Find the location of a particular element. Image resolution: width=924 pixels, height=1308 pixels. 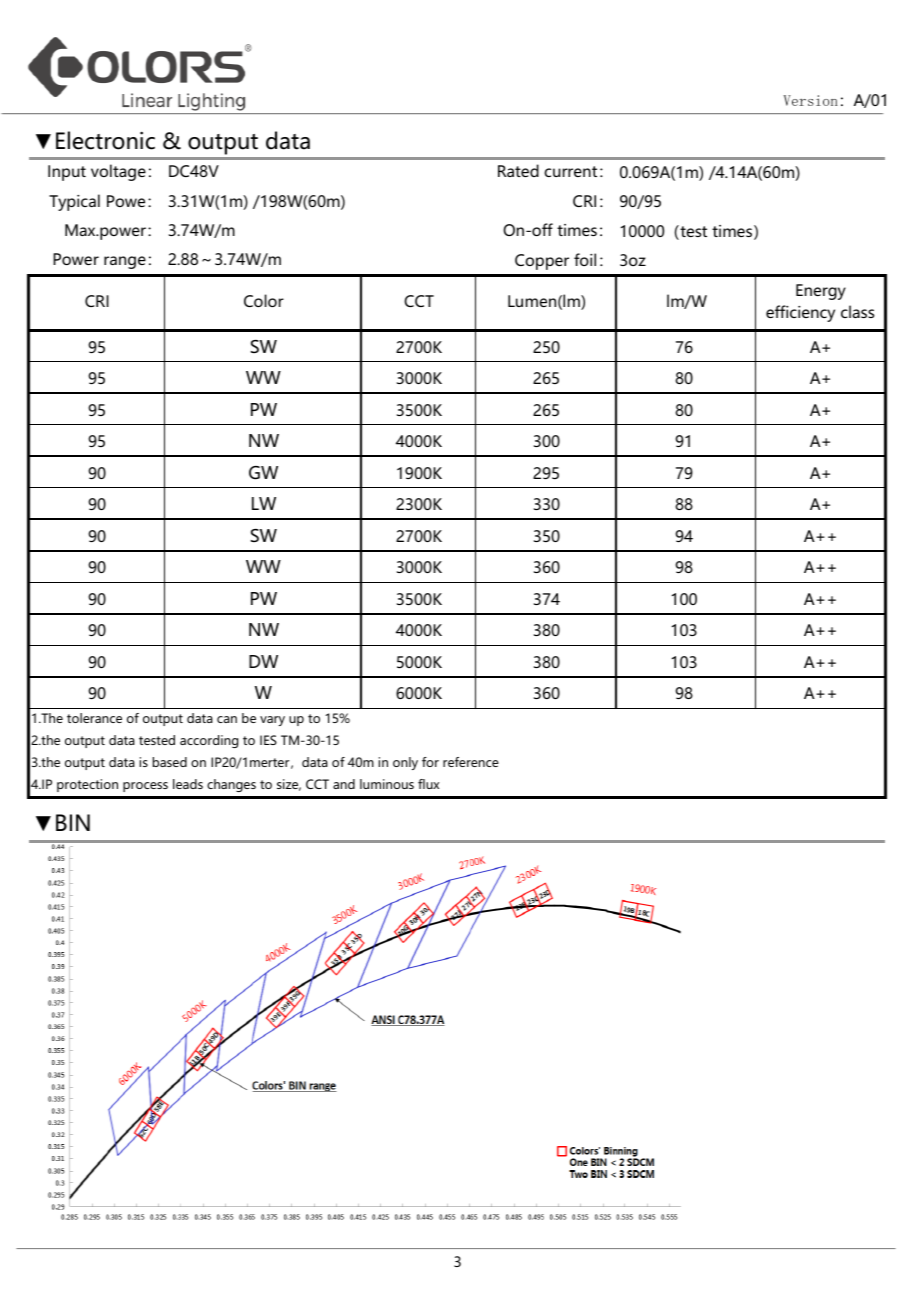

Electronic is located at coordinates (105, 140).
